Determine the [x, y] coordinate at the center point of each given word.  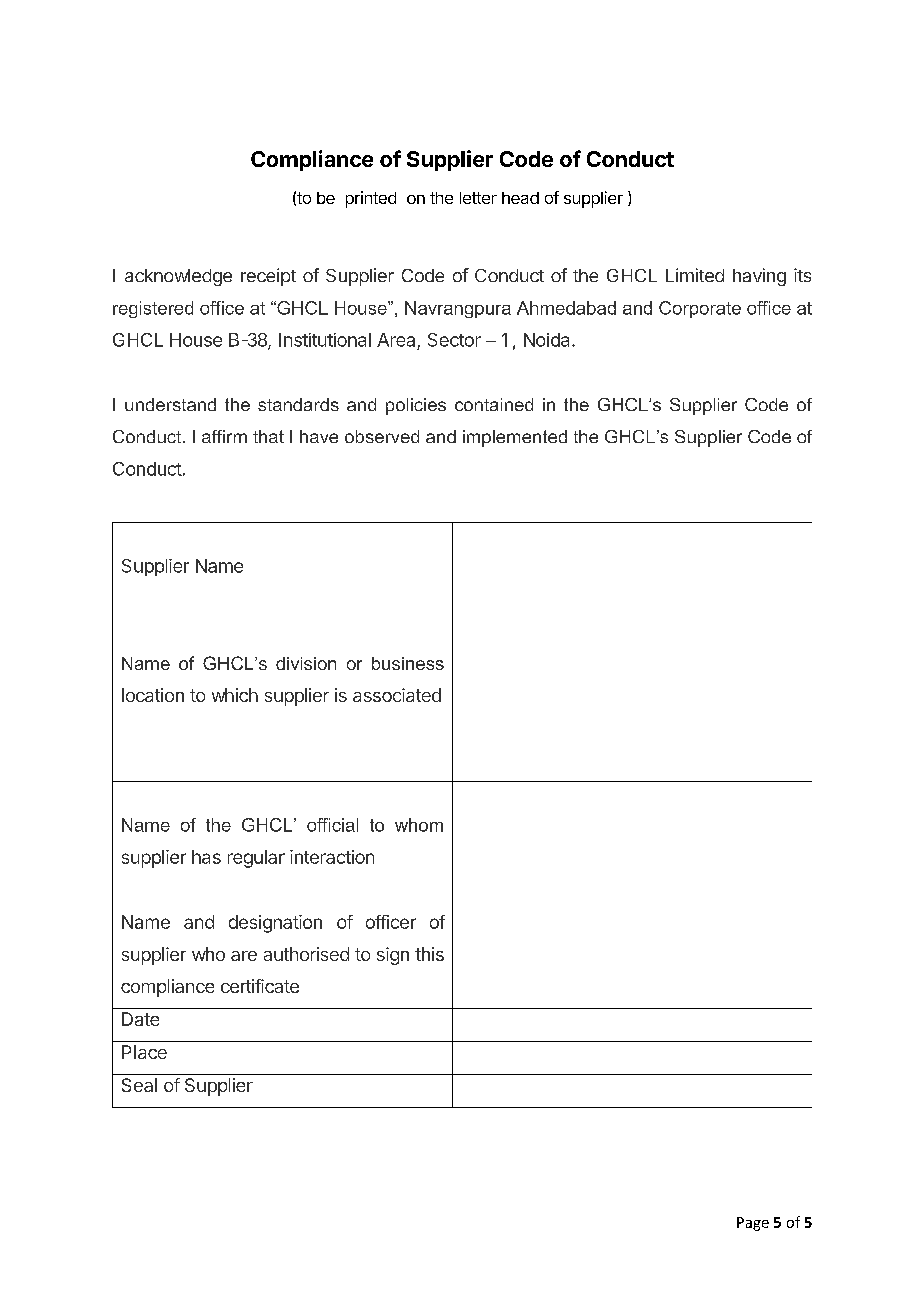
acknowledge [178, 277]
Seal [139, 1085]
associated [397, 695]
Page [753, 1224]
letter [478, 198]
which [235, 695]
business [408, 663]
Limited [695, 275]
